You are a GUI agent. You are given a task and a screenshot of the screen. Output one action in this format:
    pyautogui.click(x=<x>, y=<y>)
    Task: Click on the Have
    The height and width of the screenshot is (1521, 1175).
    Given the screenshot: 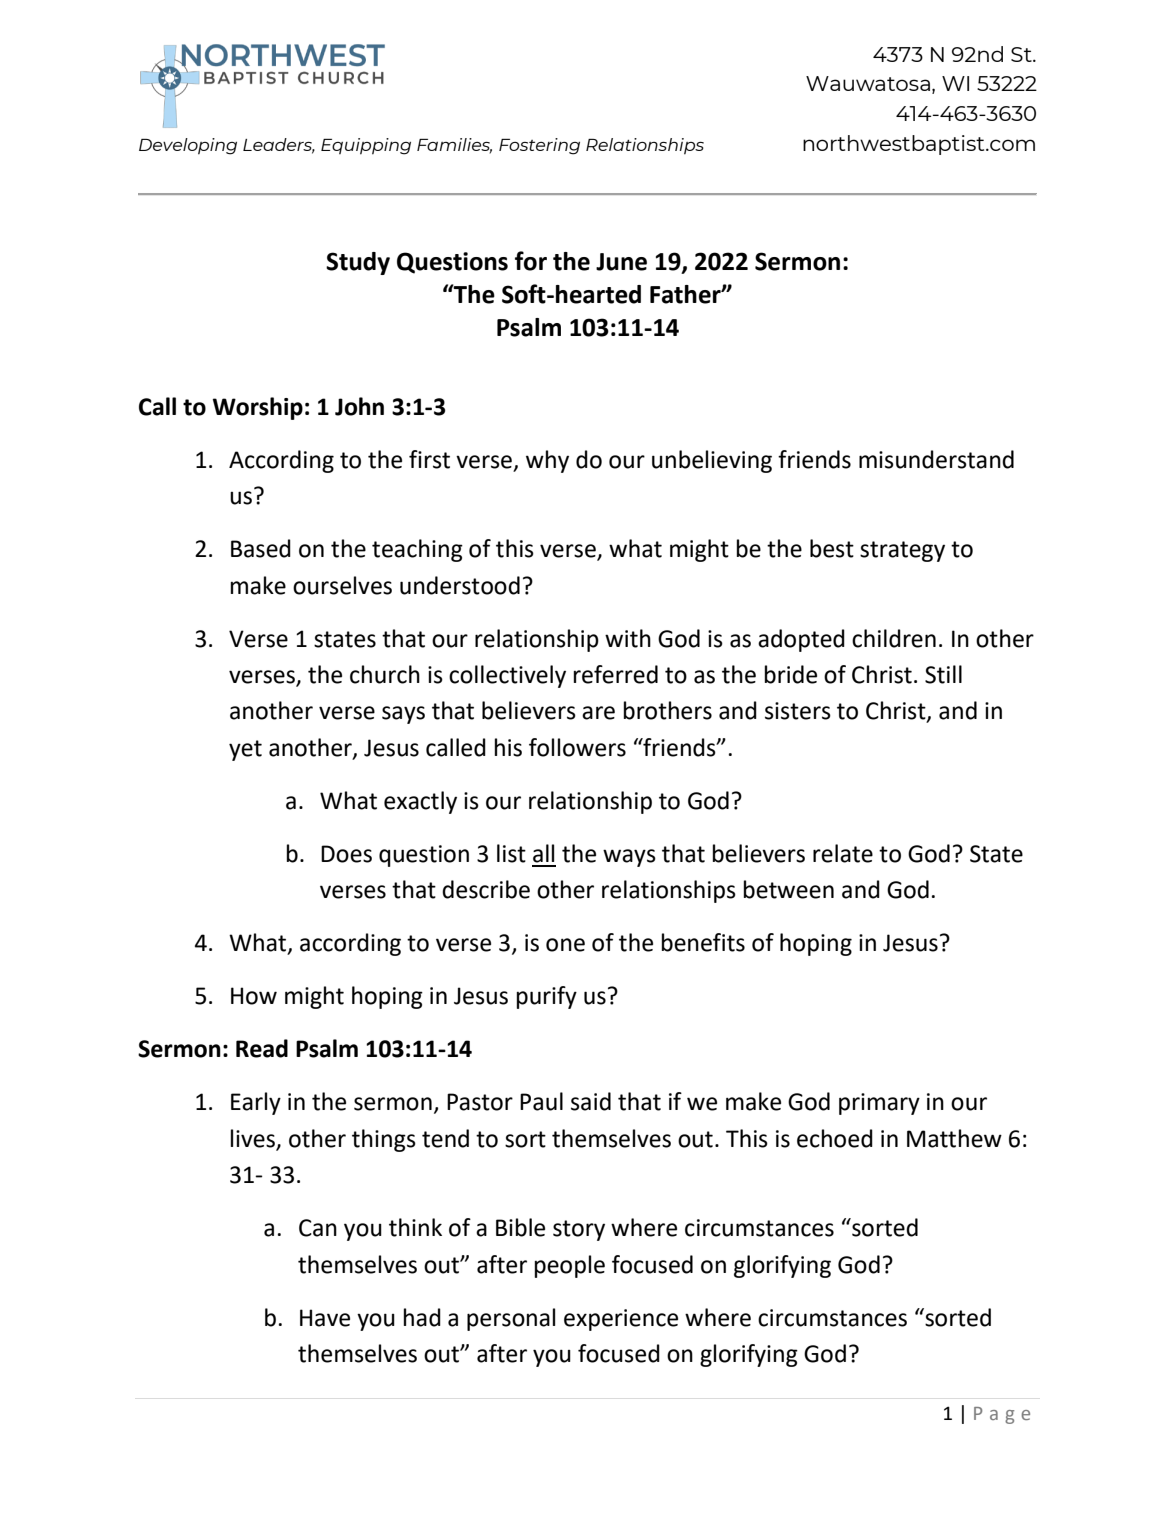 What is the action you would take?
    pyautogui.click(x=325, y=1318)
